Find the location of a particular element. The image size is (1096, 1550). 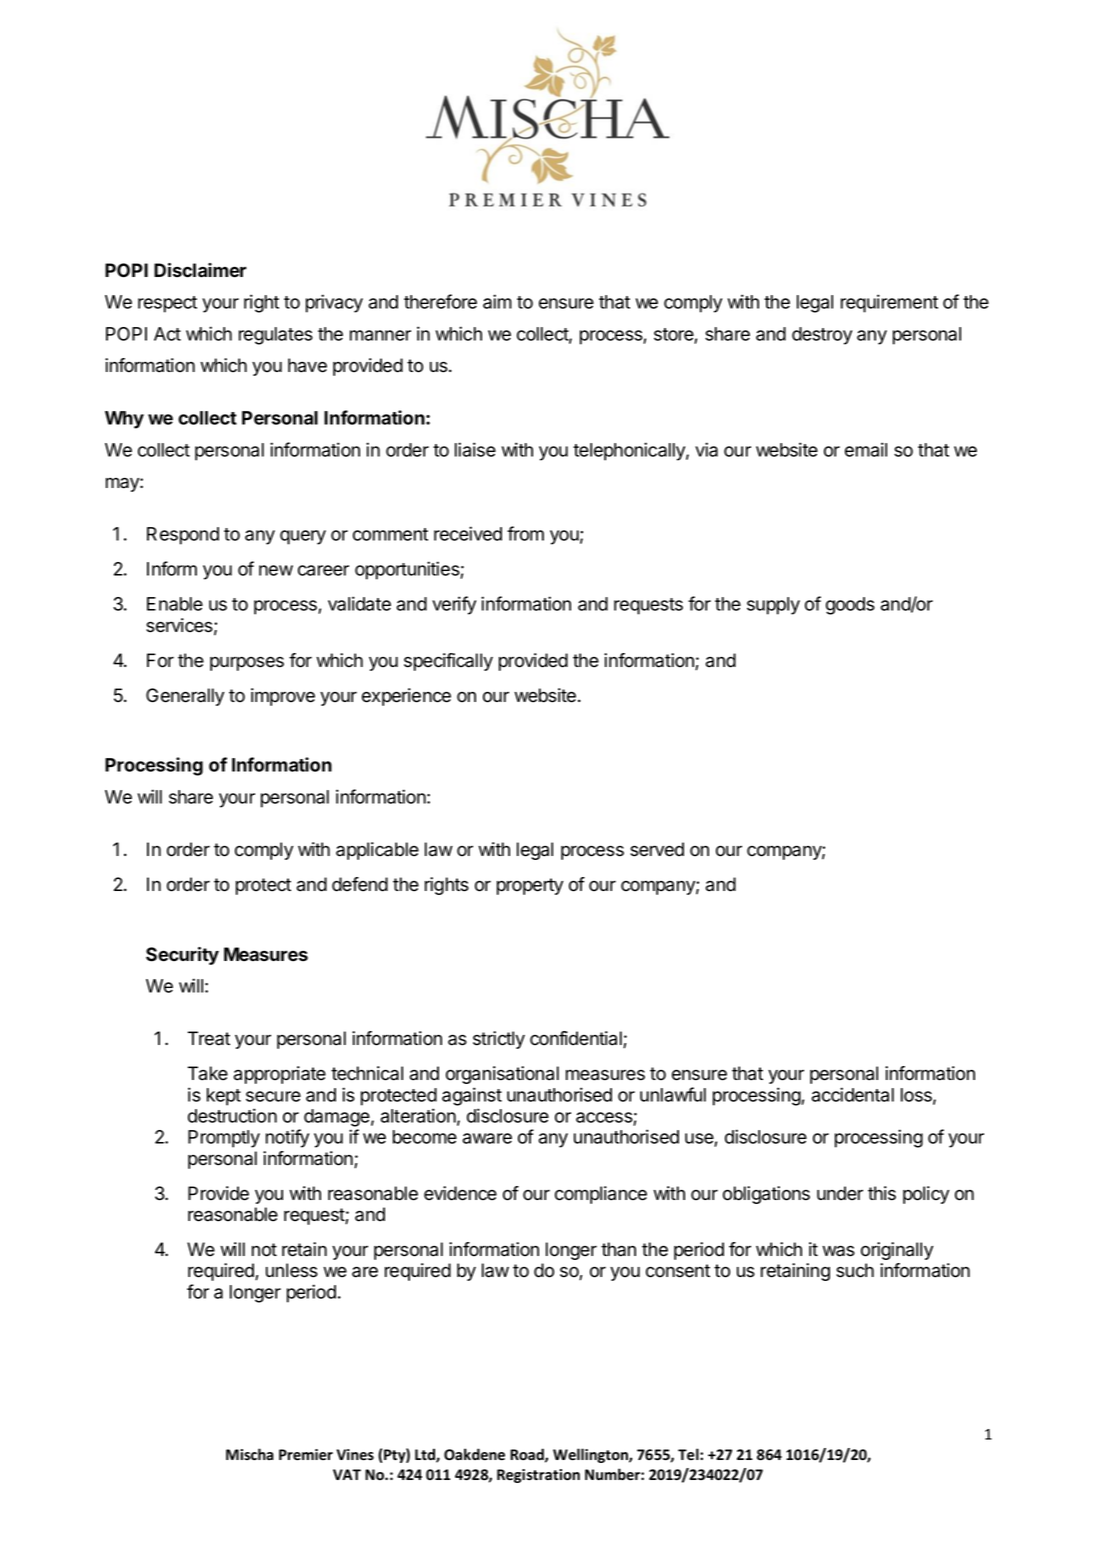

Disclaimer is located at coordinates (200, 270).
